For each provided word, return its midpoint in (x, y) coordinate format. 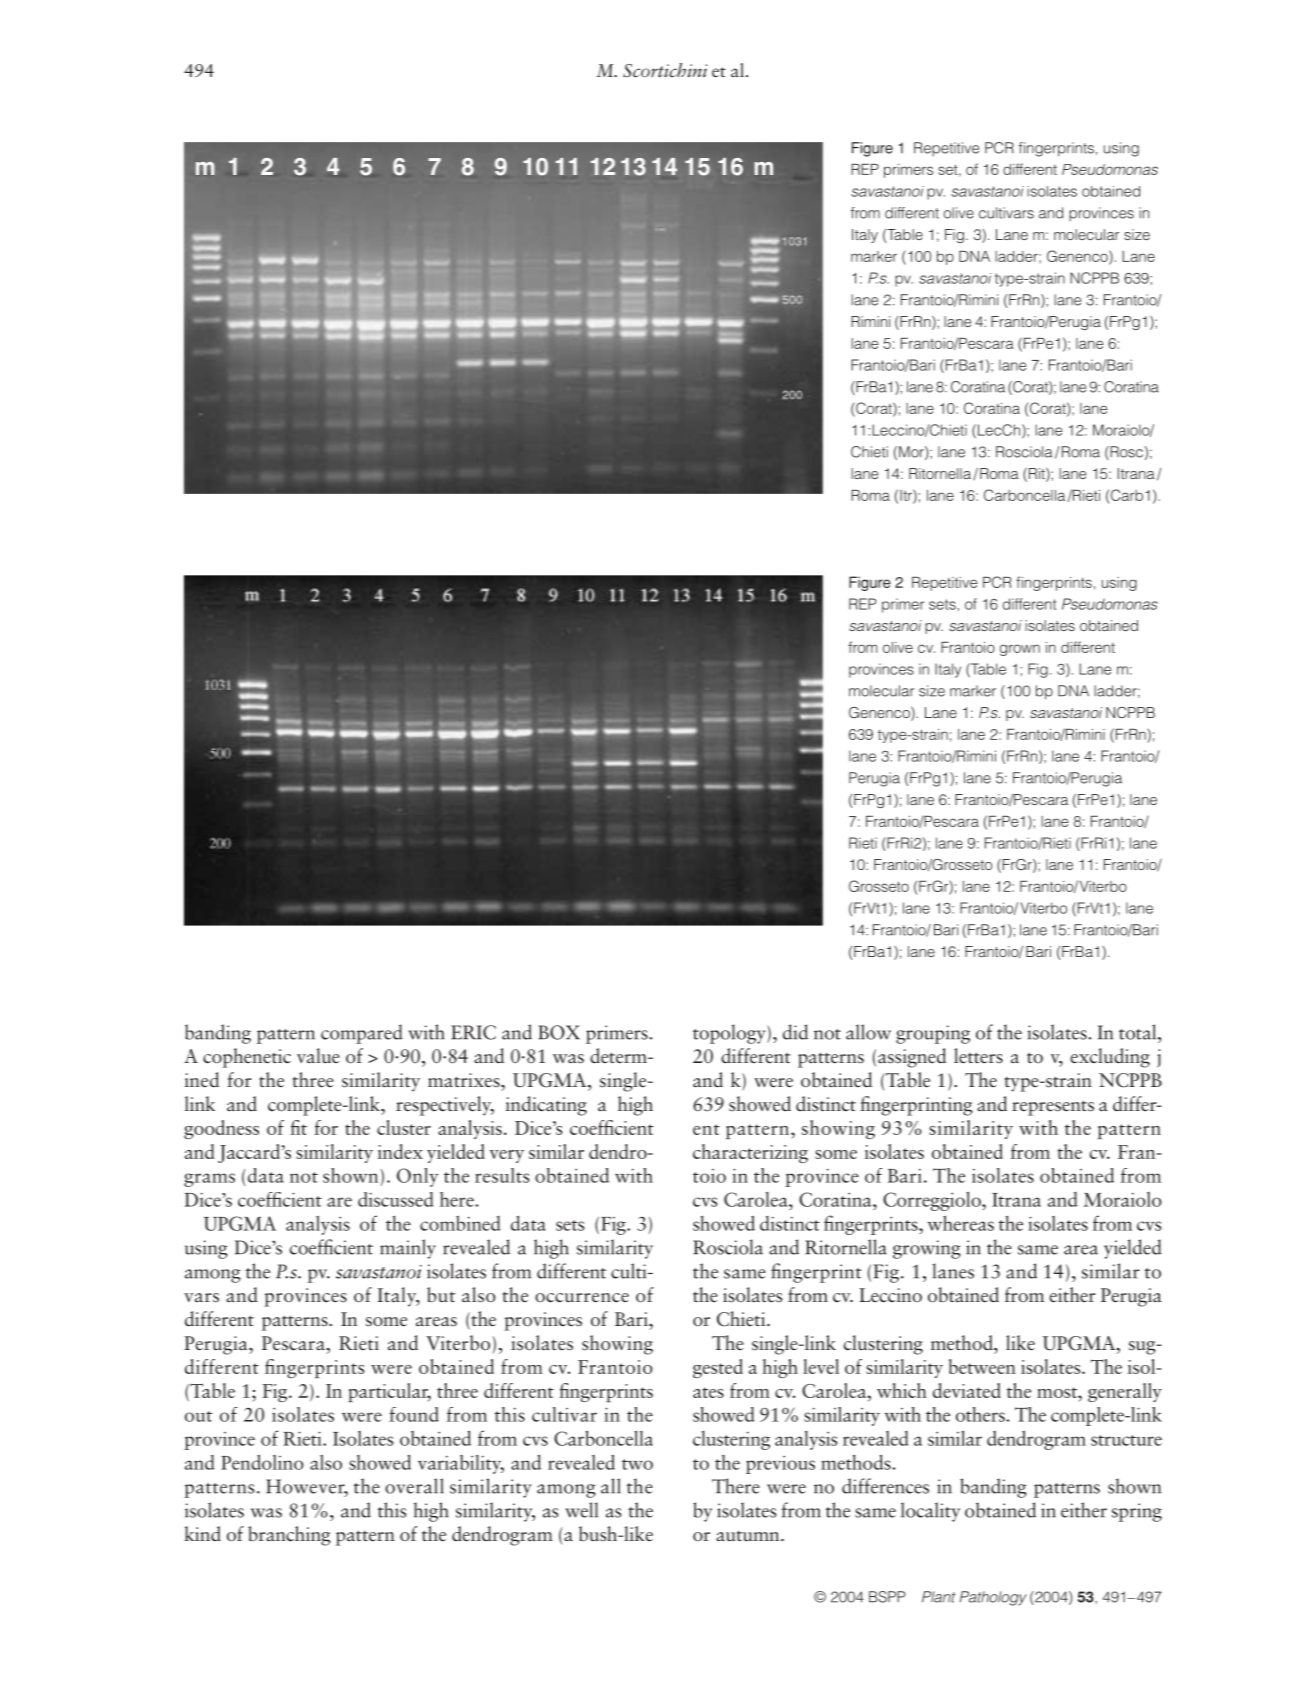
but (441, 1295)
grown (1020, 650)
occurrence (582, 1298)
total (1139, 1032)
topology (730, 1034)
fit (298, 1127)
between (982, 1366)
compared (362, 1034)
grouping (933, 1034)
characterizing (750, 1153)
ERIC (473, 1032)
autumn (749, 1536)
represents (1053, 1108)
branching (289, 1536)
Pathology (993, 1598)
